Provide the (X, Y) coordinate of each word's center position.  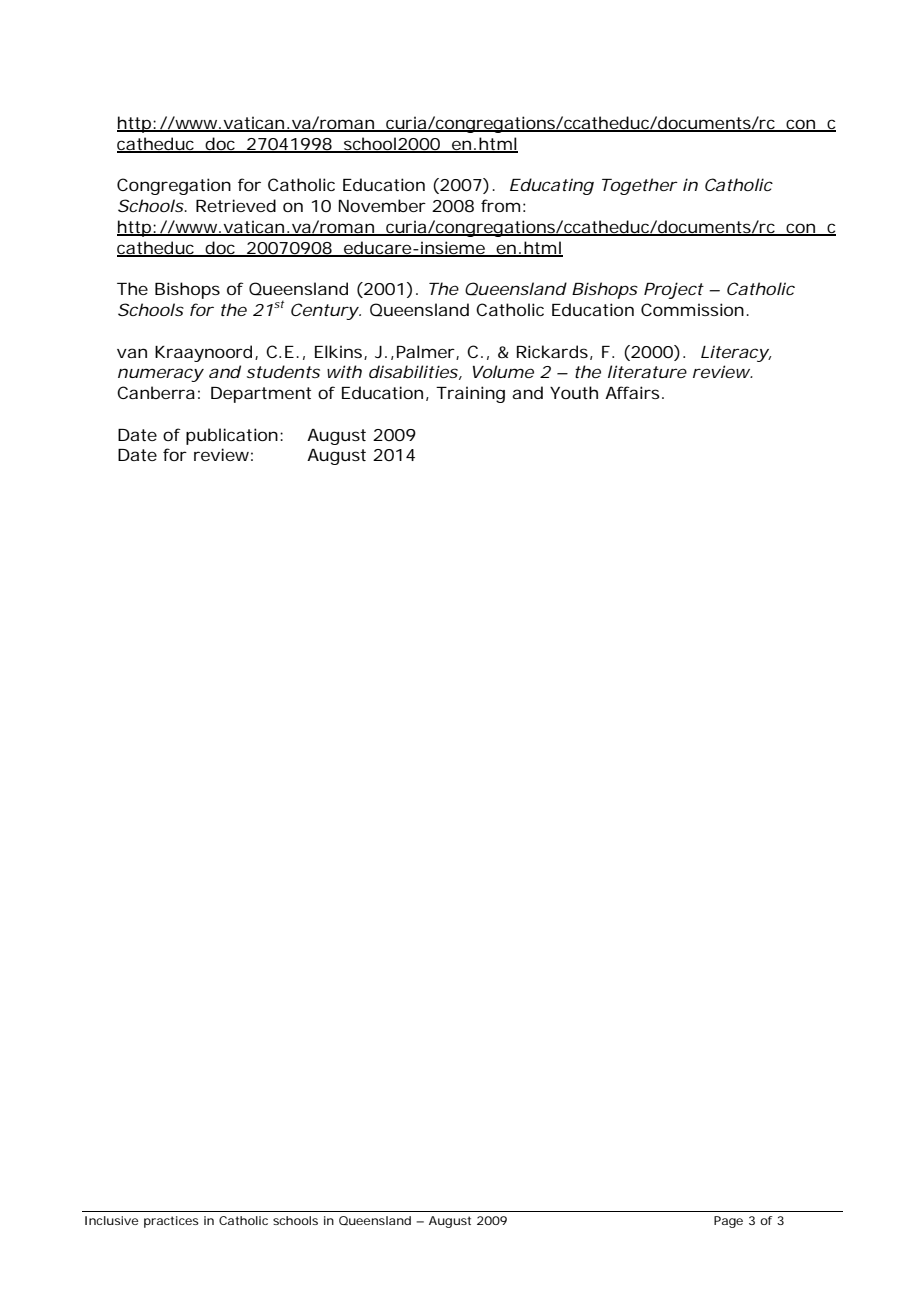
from (503, 205)
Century (326, 311)
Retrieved (236, 205)
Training (470, 394)
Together (640, 186)
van (132, 353)
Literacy (736, 353)
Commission (695, 309)
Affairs (634, 392)
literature (647, 371)
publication (234, 436)
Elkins (341, 352)
